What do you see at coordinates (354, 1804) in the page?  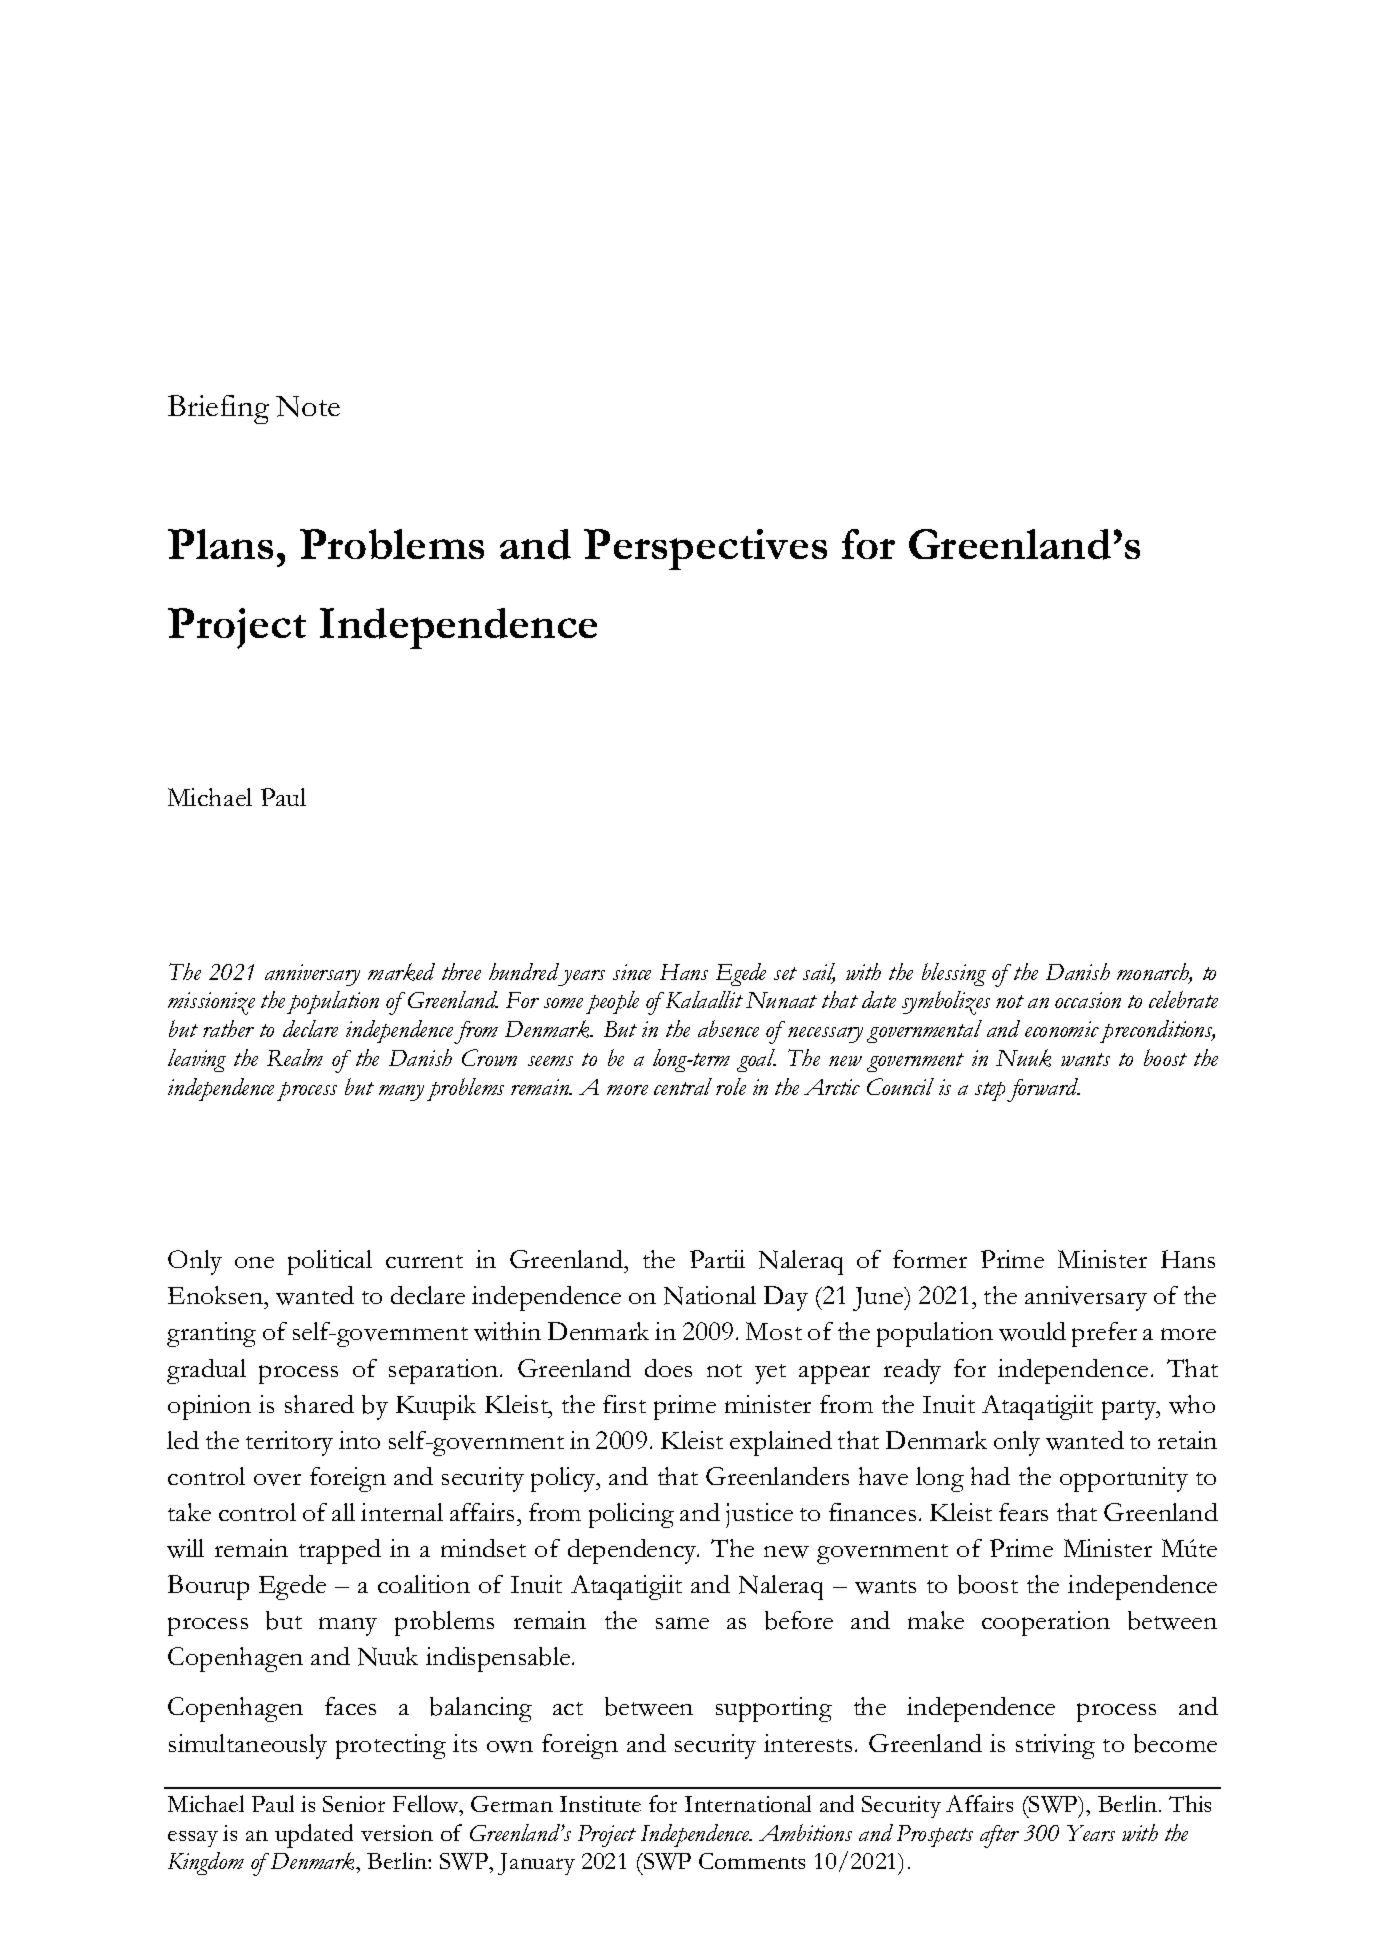 I see `Senior` at bounding box center [354, 1804].
